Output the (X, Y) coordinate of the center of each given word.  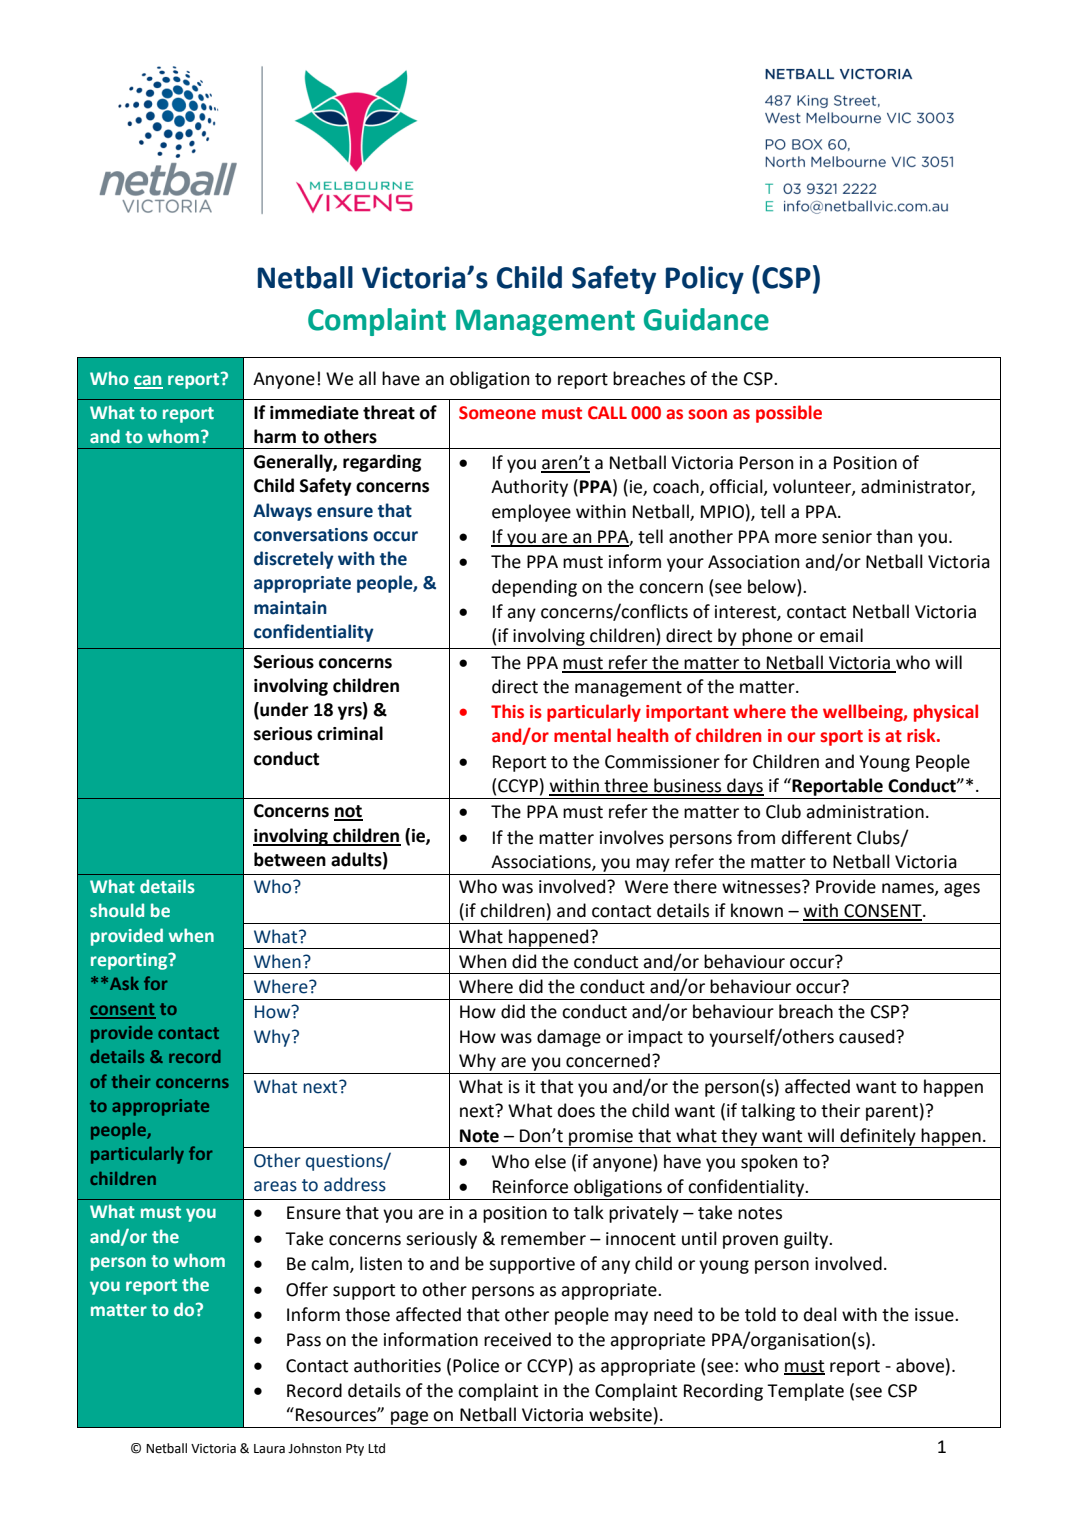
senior (847, 537)
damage (569, 1038)
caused (868, 1036)
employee (531, 513)
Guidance (706, 319)
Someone (497, 413)
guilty (807, 1240)
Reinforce (530, 1186)
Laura (269, 1449)
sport (841, 738)
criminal (350, 733)
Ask (124, 983)
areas (275, 1186)
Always (282, 512)
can (148, 381)
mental (582, 735)
